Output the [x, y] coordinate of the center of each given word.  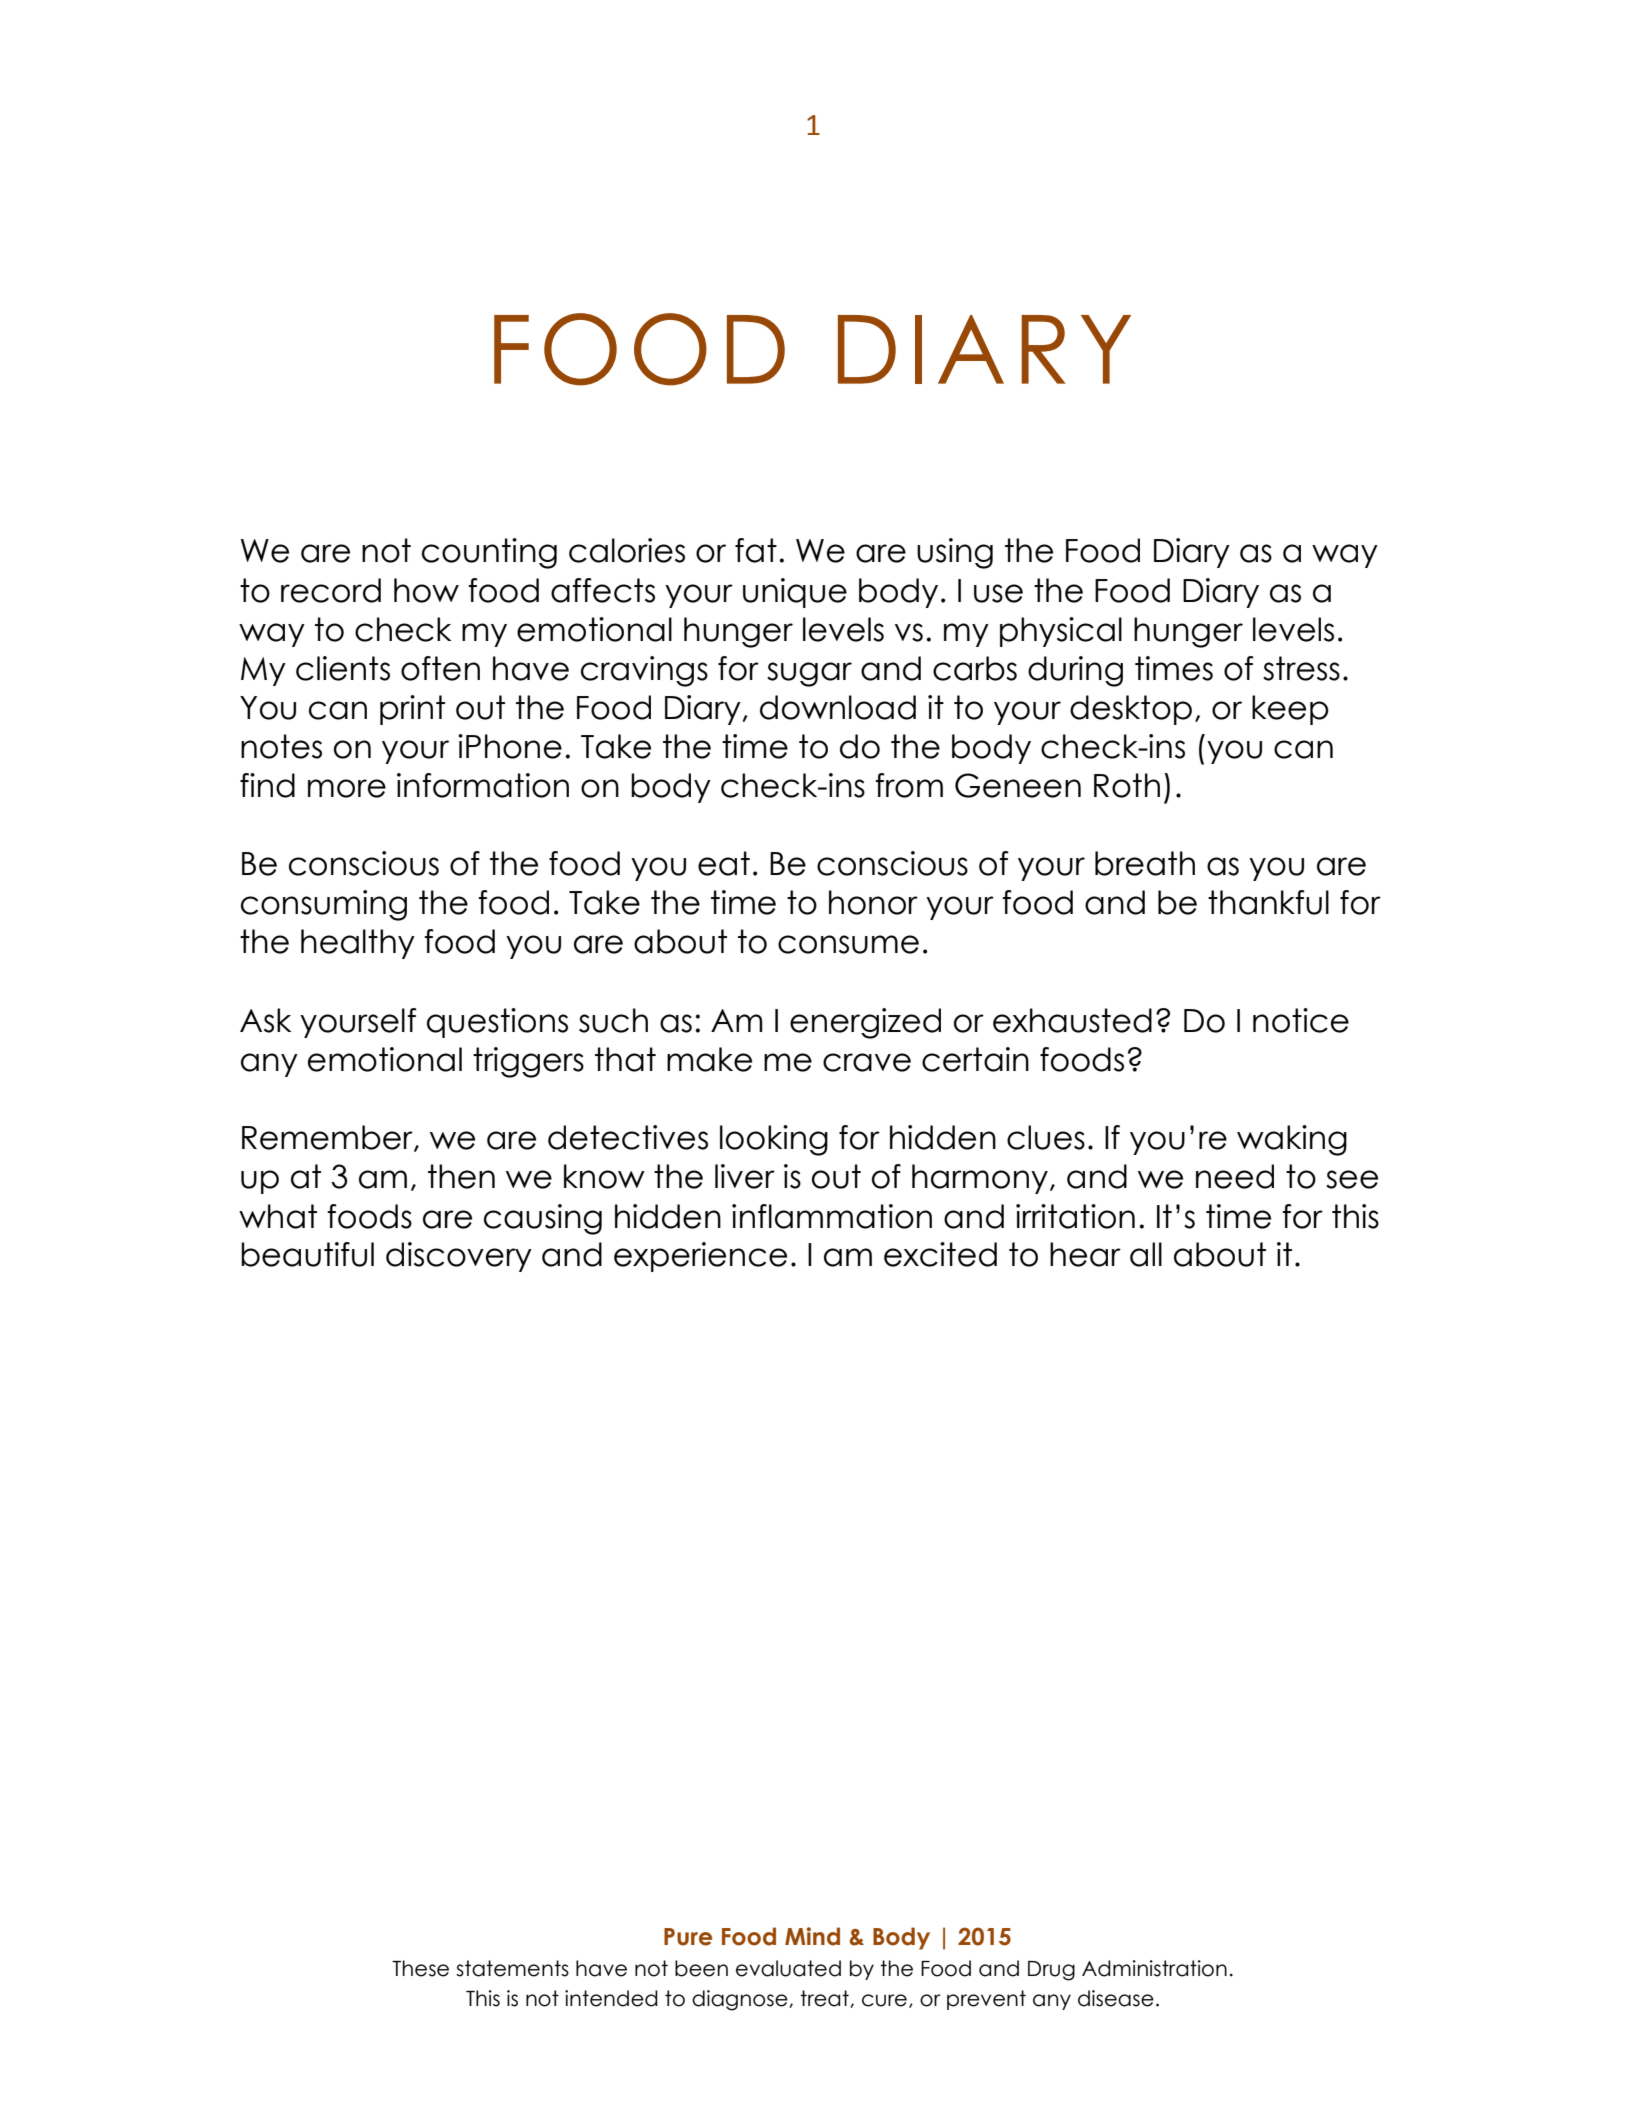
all [1146, 1254]
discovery [459, 1257]
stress [1301, 668]
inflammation [832, 1216]
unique [795, 593]
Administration [1154, 1968]
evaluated [788, 1968]
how [426, 590]
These [420, 1968]
